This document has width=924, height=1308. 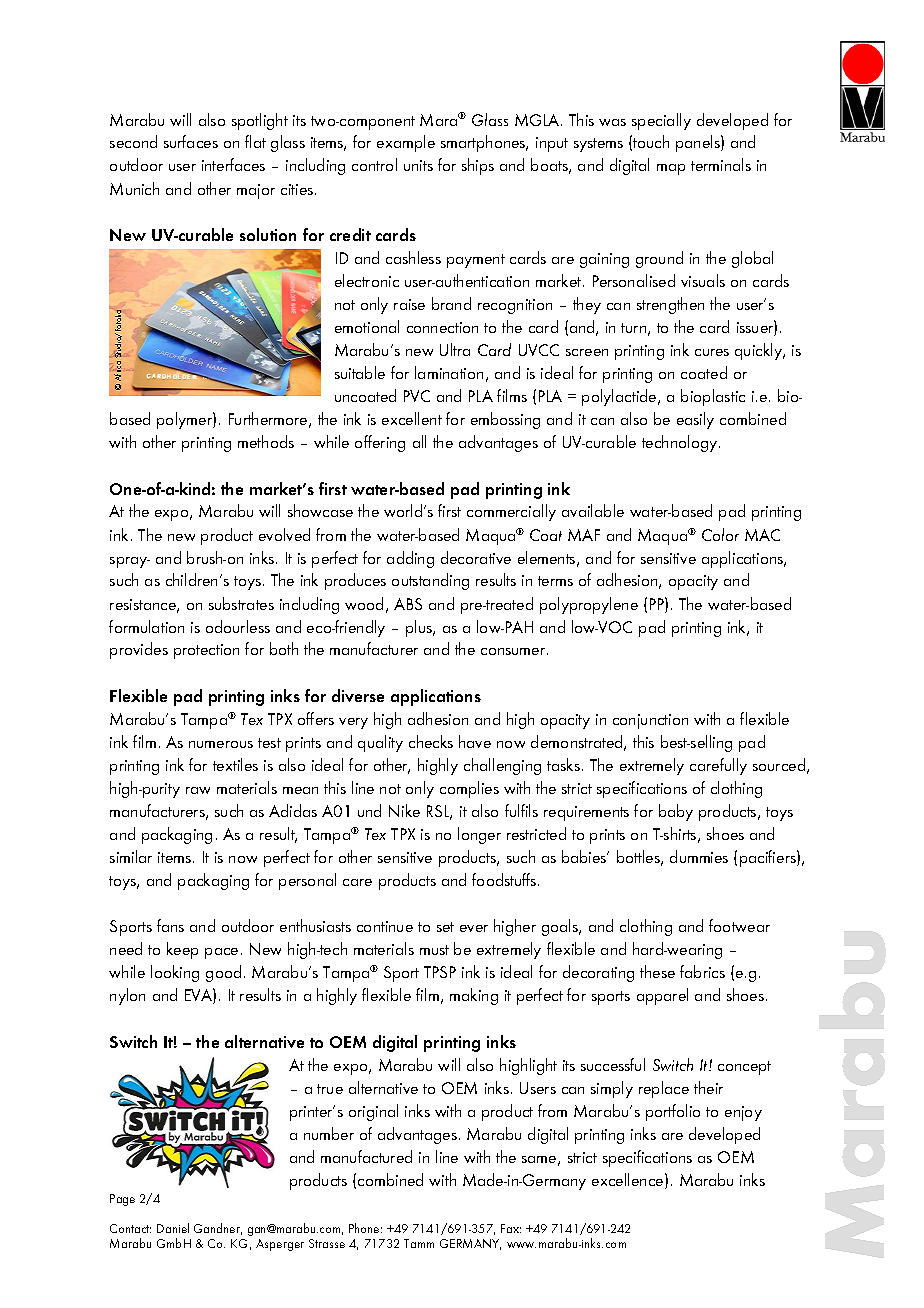 What do you see at coordinates (479, 835) in the document?
I see `longer` at bounding box center [479, 835].
